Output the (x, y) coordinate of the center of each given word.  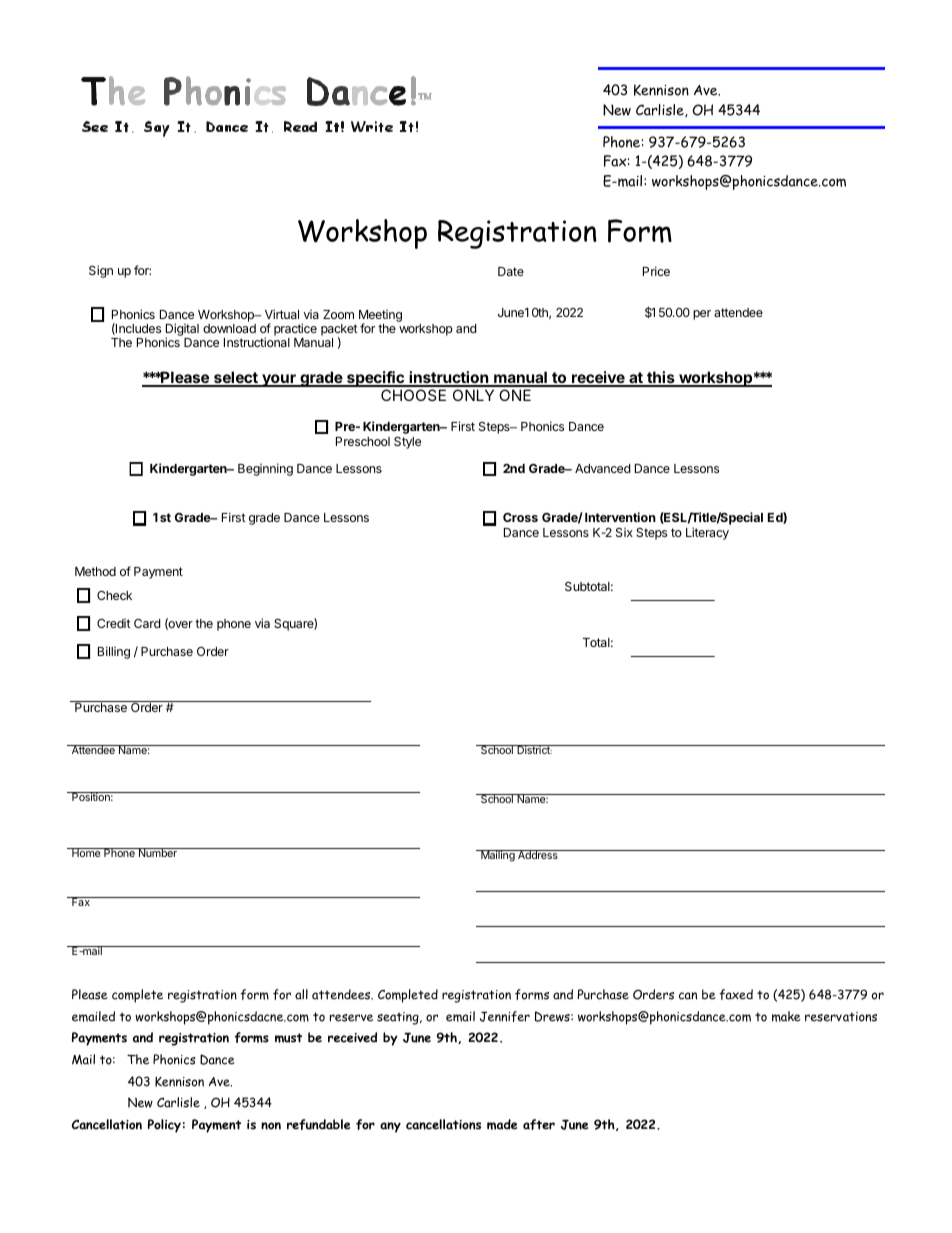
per (702, 315)
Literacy (707, 533)
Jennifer (505, 1016)
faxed (736, 994)
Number (157, 852)
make (786, 1016)
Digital (182, 331)
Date (511, 271)
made (502, 1124)
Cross (520, 517)
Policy (164, 1126)
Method (95, 571)
